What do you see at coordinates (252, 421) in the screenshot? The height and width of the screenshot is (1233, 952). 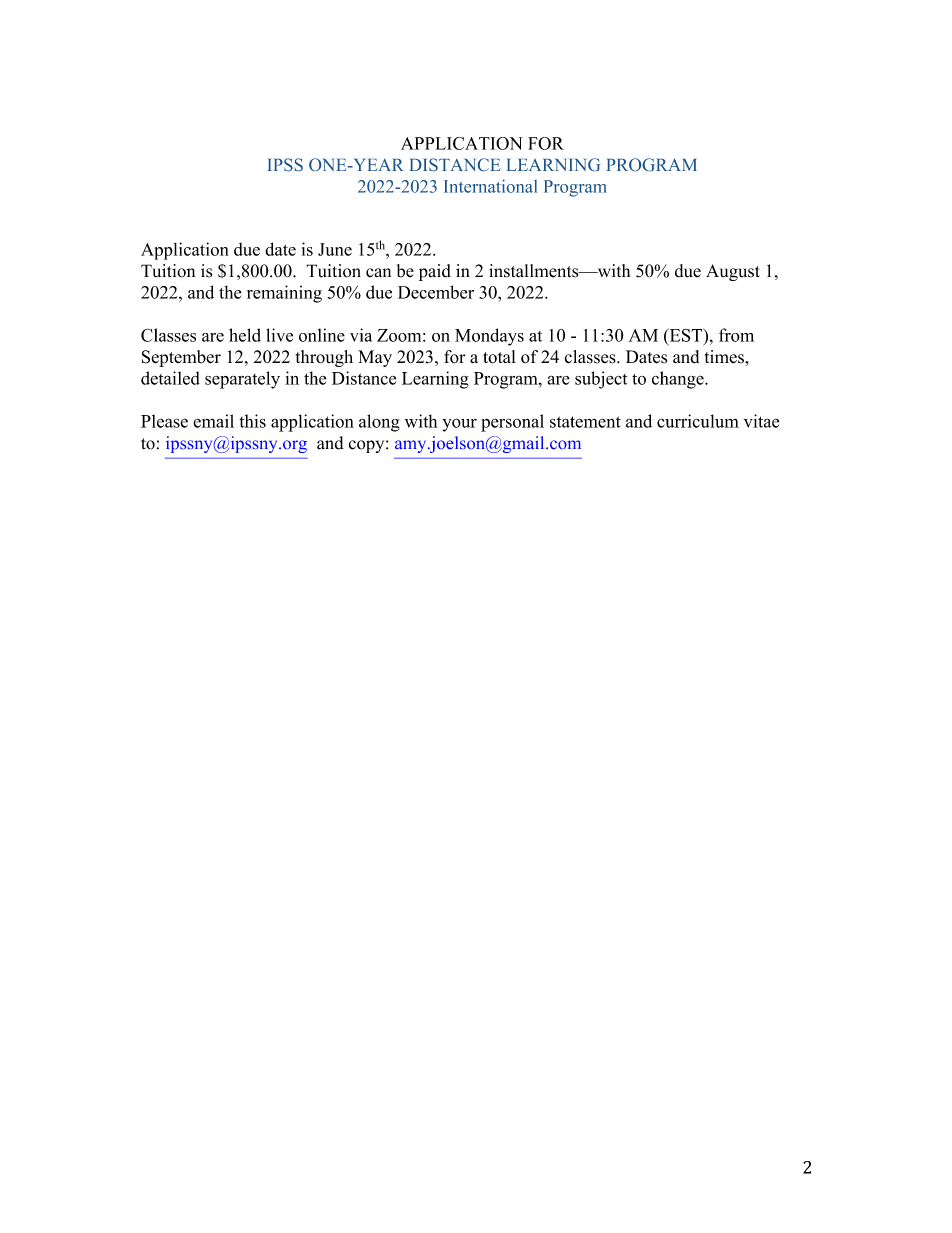 I see `this` at bounding box center [252, 421].
